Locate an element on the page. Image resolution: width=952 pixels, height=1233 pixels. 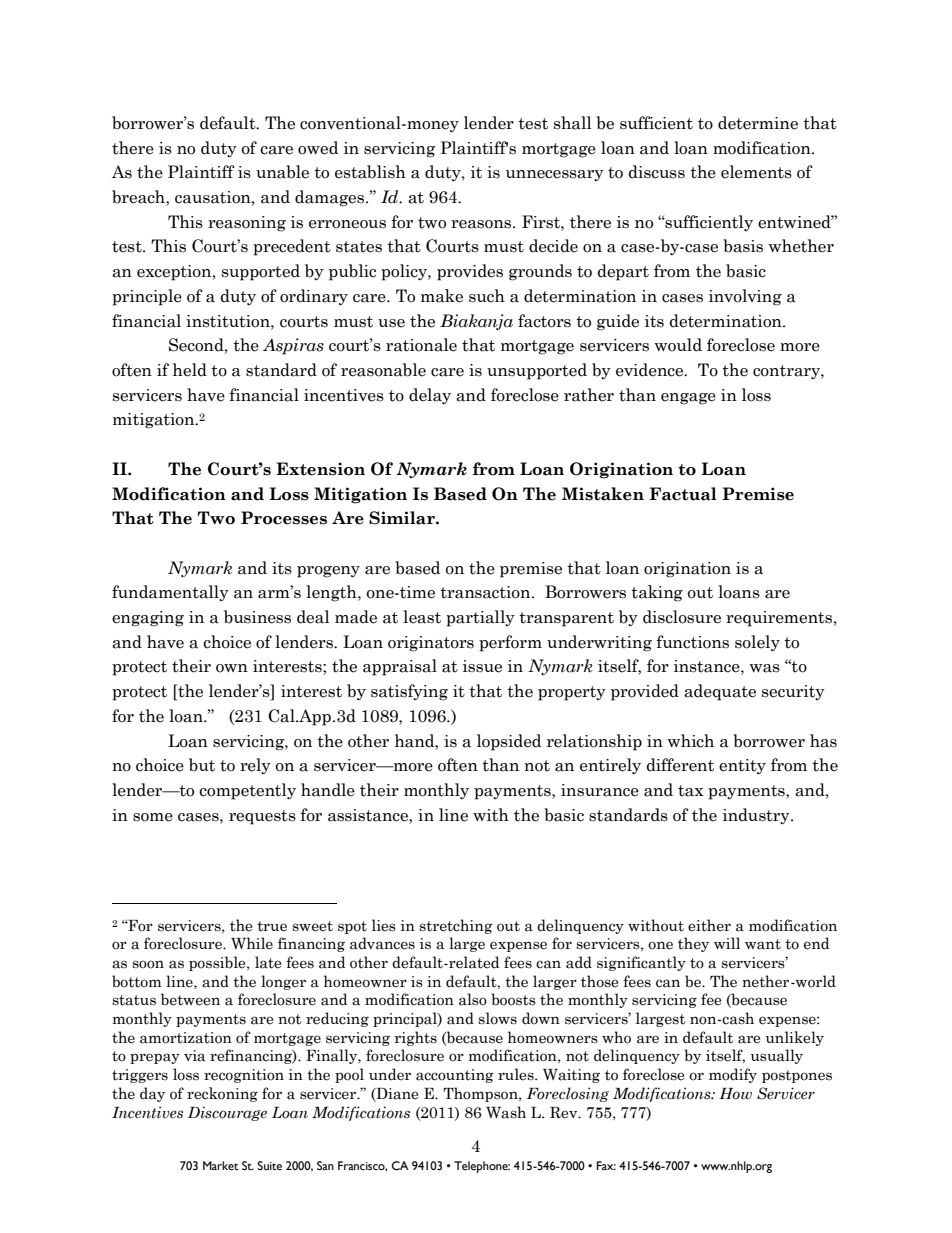
unable is located at coordinates (282, 172).
